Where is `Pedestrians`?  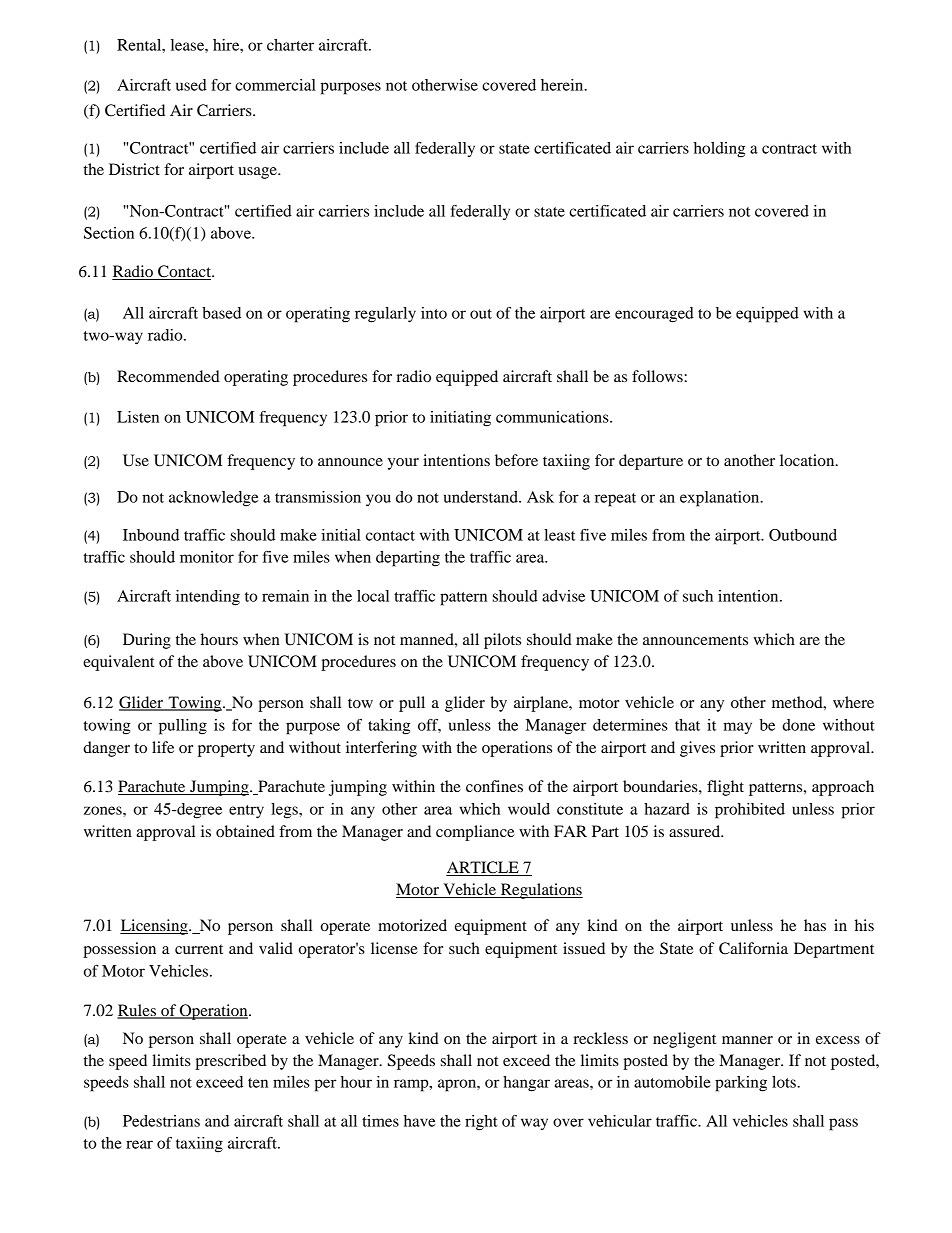
Pedestrians is located at coordinates (161, 1121).
